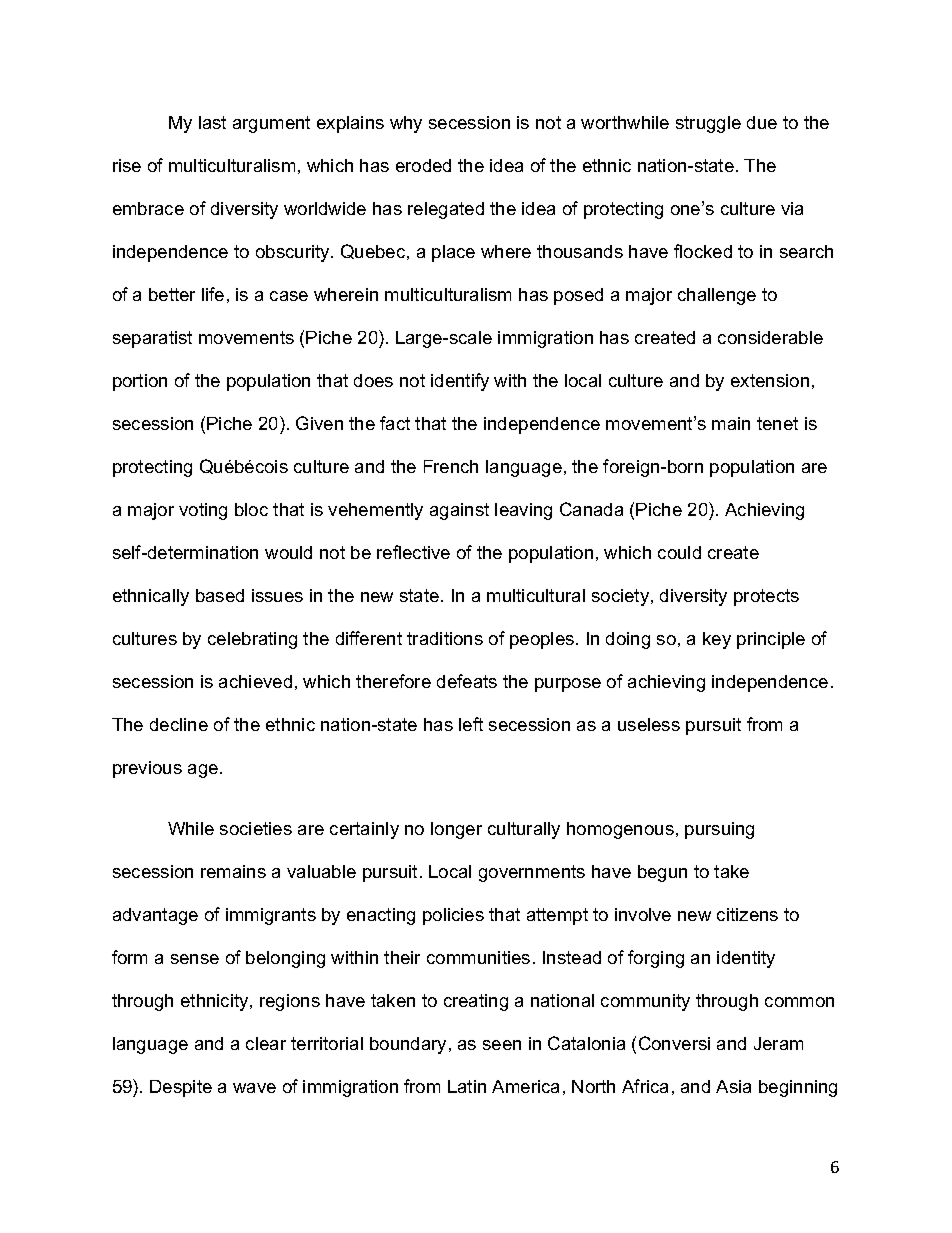 Image resolution: width=952 pixels, height=1233 pixels. What do you see at coordinates (649, 724) in the document?
I see `useless` at bounding box center [649, 724].
